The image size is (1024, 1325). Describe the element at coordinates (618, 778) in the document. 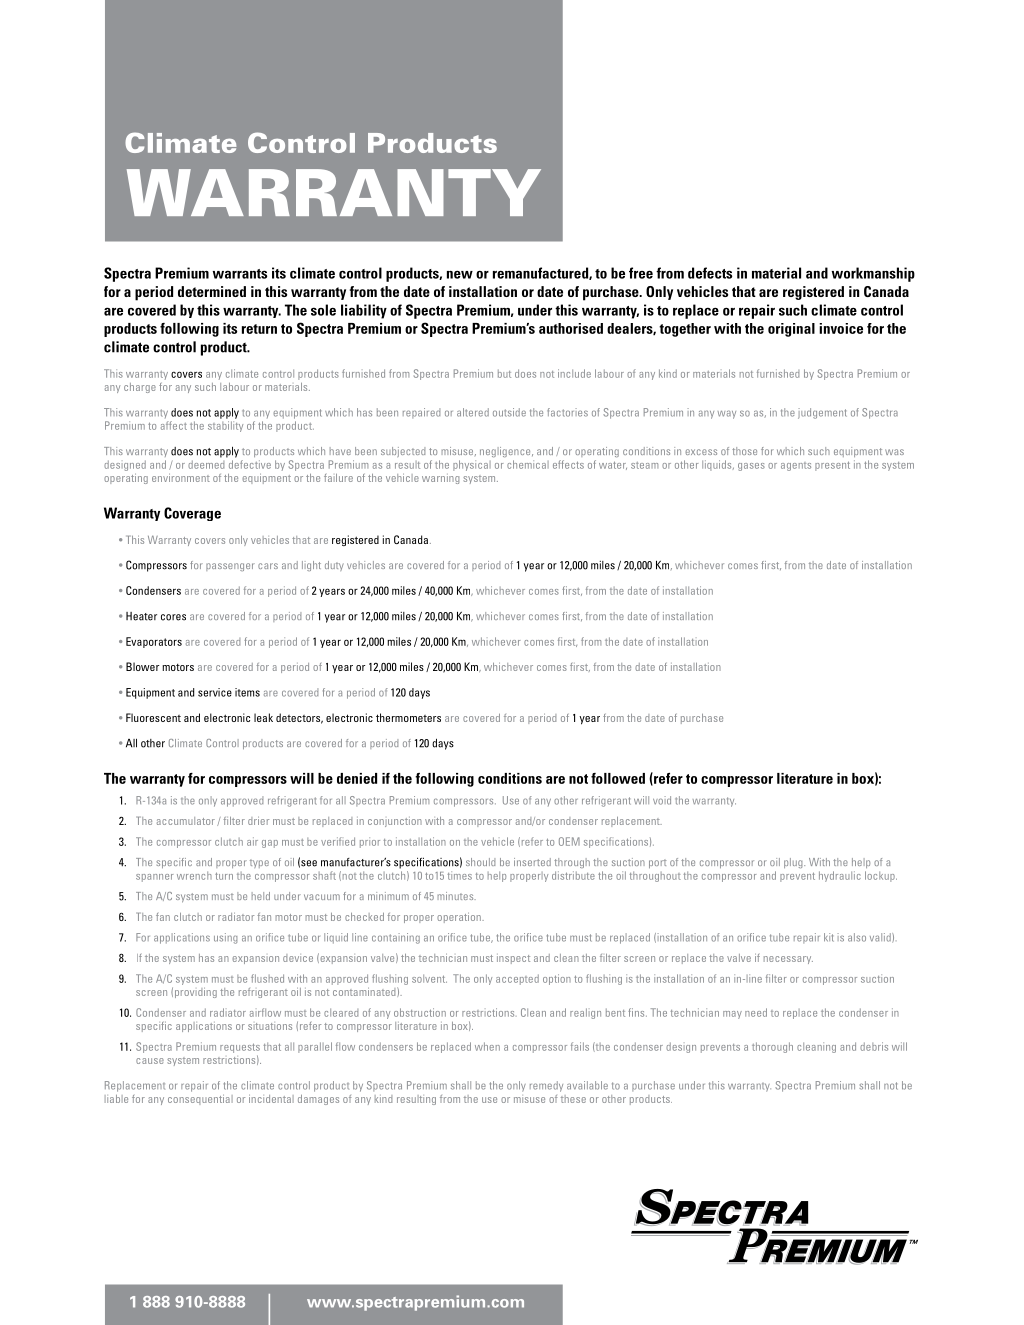

I see `followed` at that location.
